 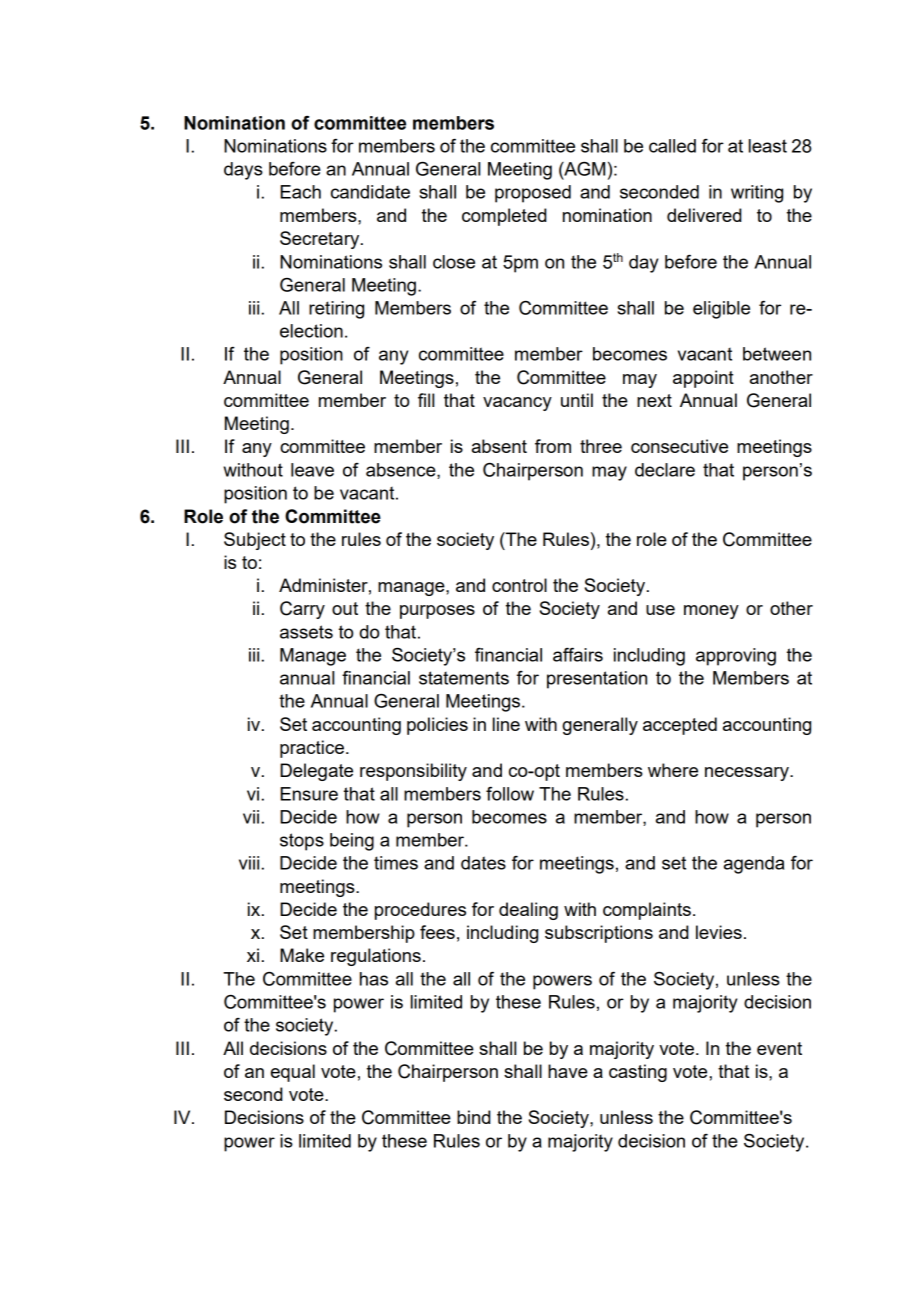 What do you see at coordinates (483, 863) in the screenshot?
I see `dates` at bounding box center [483, 863].
